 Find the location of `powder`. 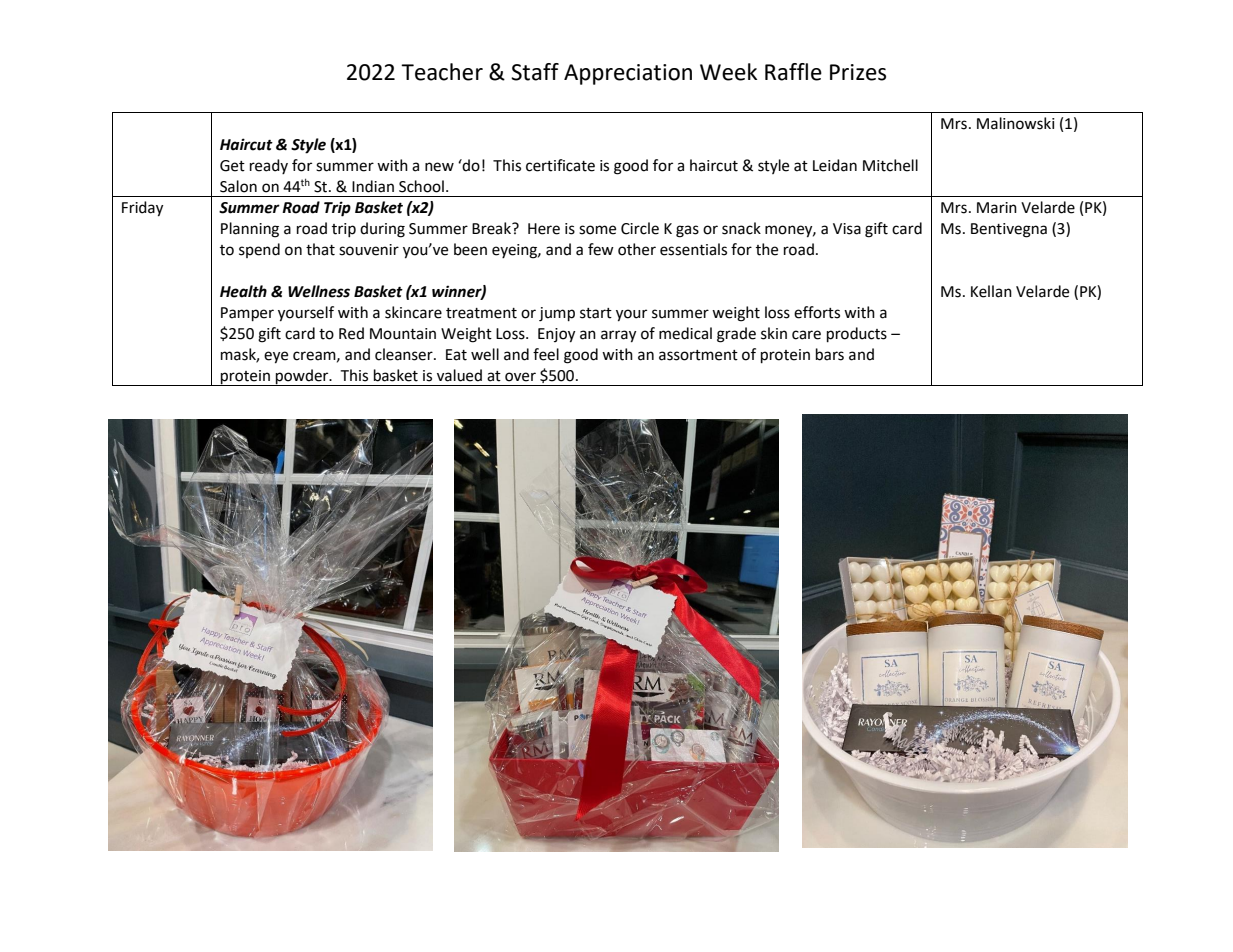

powder is located at coordinates (302, 377).
